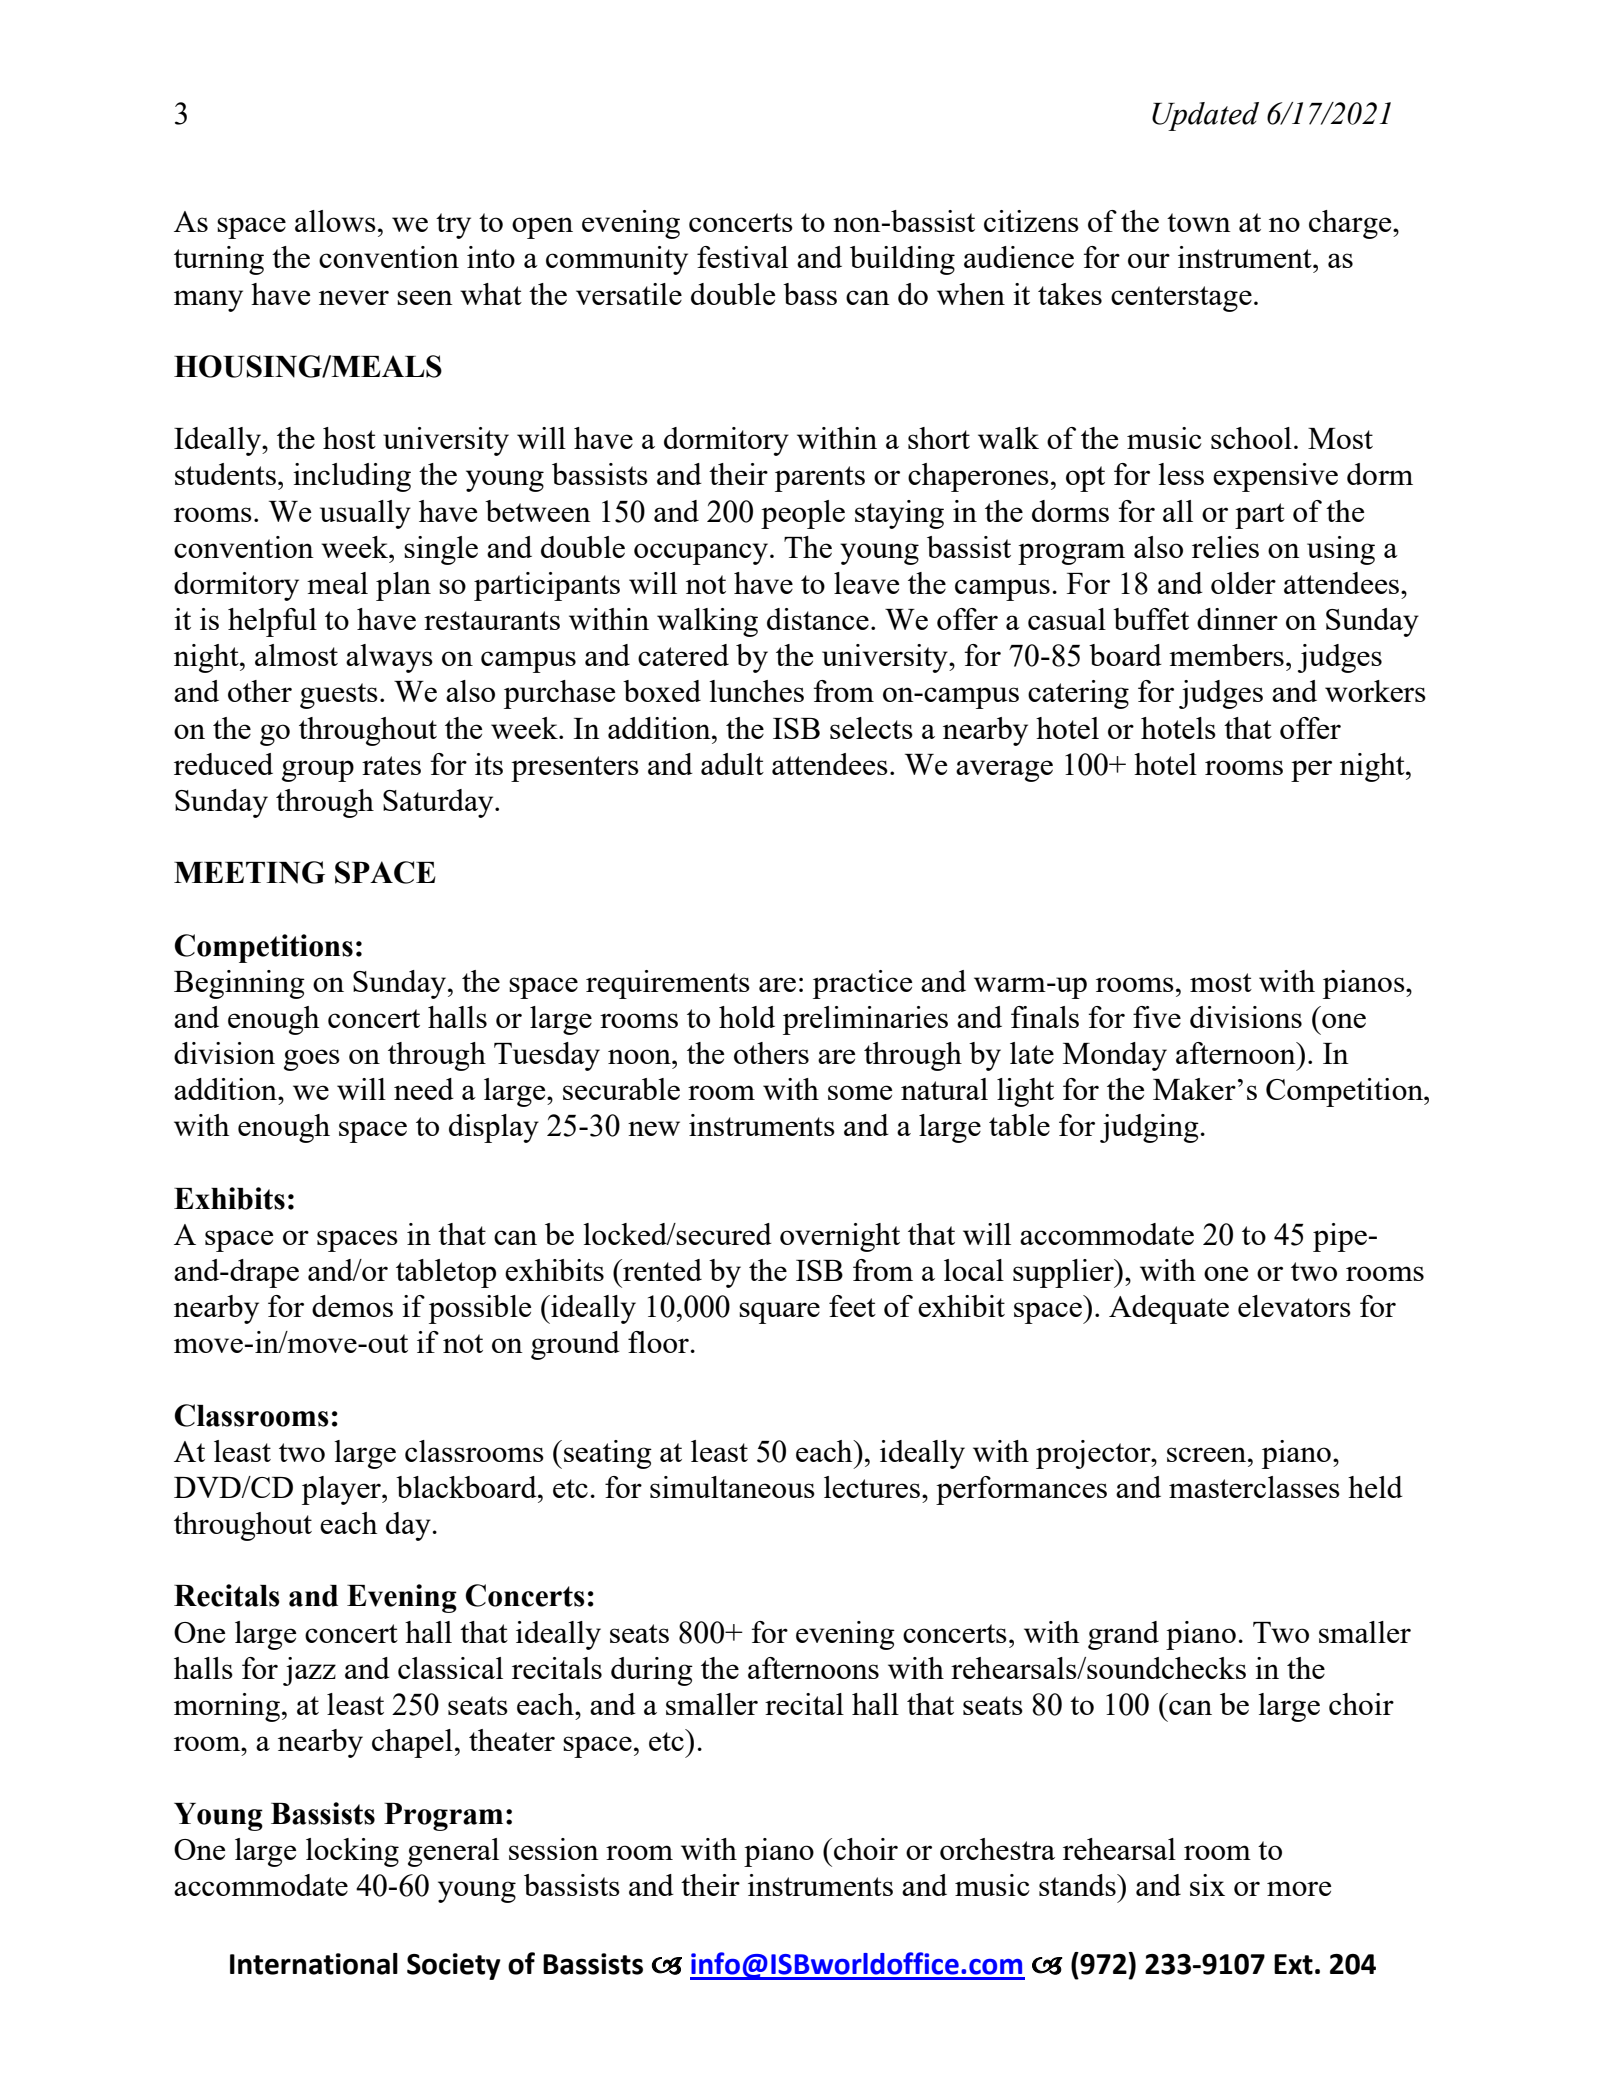  What do you see at coordinates (1237, 619) in the screenshot?
I see `dinner` at bounding box center [1237, 619].
